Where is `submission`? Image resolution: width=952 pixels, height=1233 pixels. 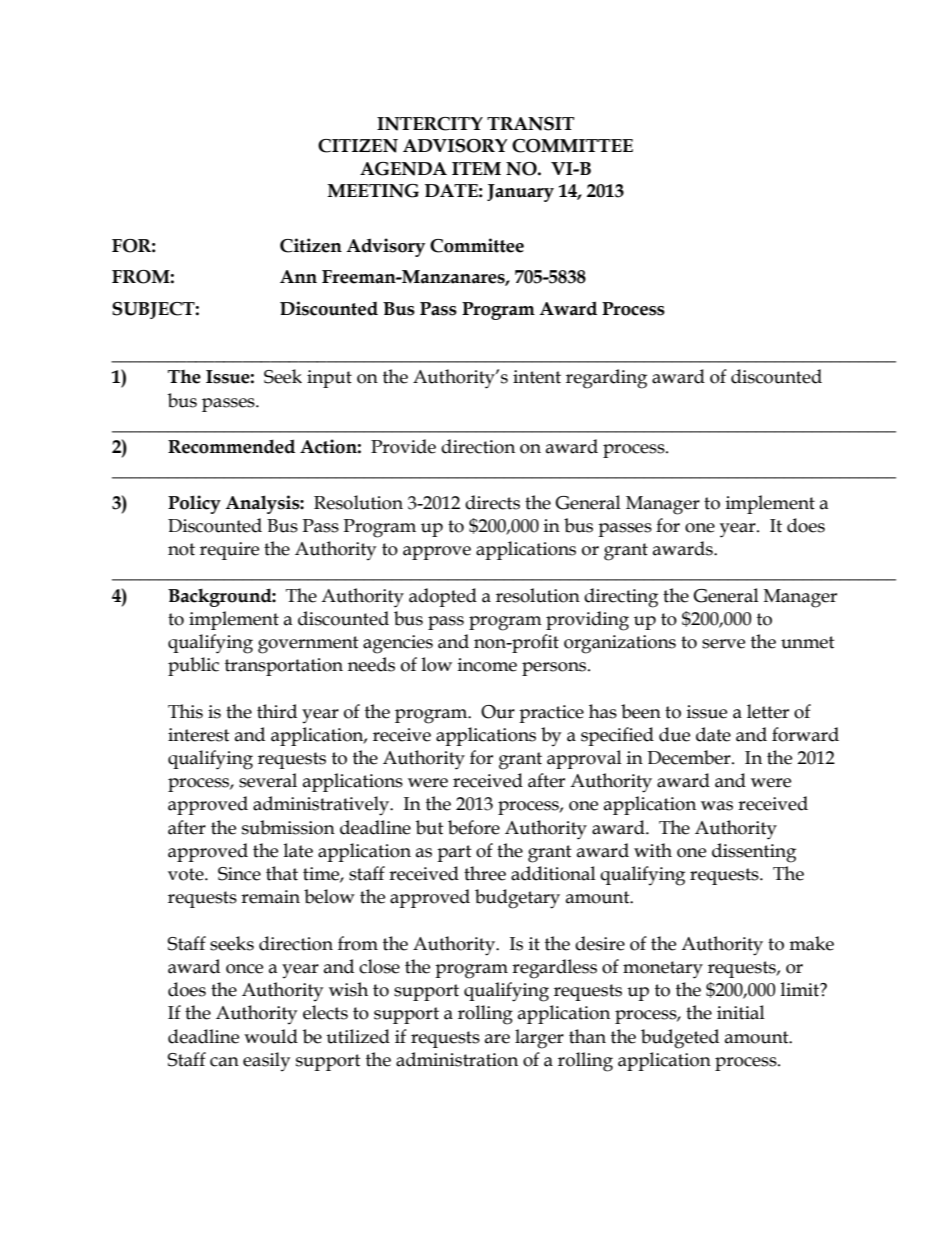 submission is located at coordinates (288, 827).
